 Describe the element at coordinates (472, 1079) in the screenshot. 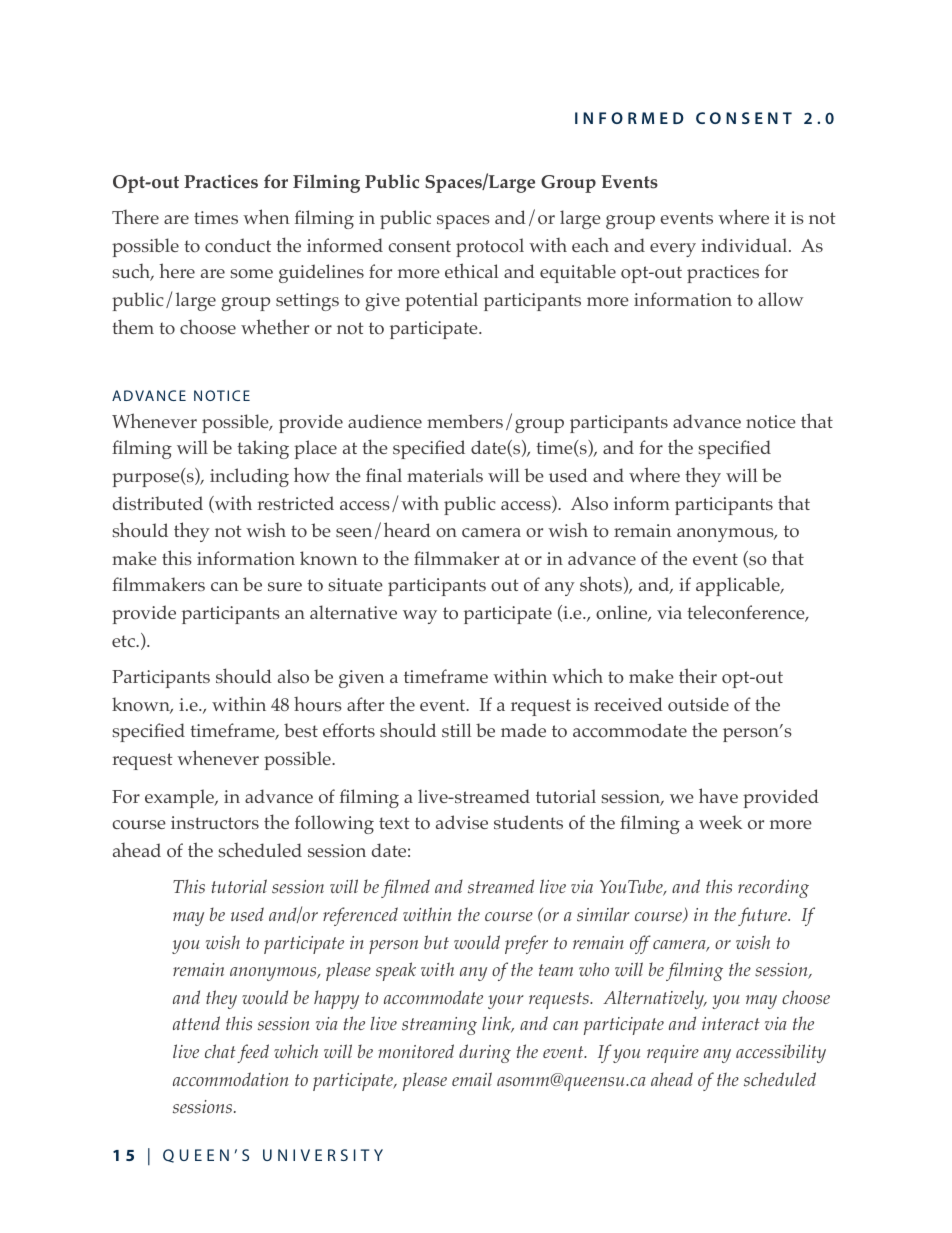

I see `email` at that location.
